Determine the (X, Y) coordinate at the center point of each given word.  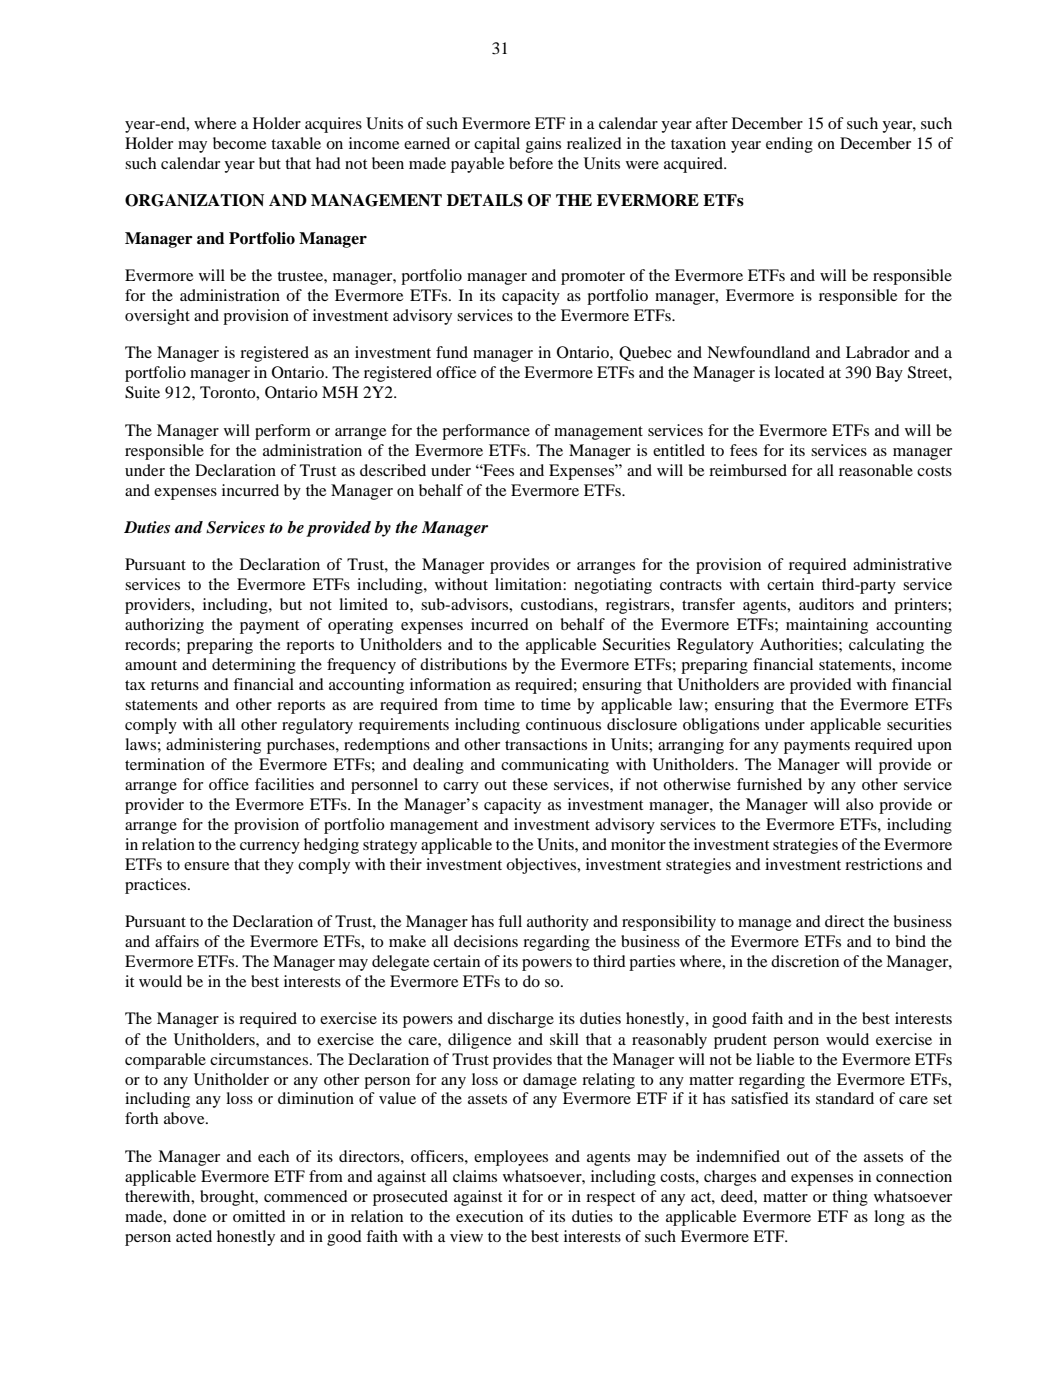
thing (850, 1198)
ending (789, 145)
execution (489, 1216)
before (531, 163)
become (239, 143)
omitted (259, 1216)
